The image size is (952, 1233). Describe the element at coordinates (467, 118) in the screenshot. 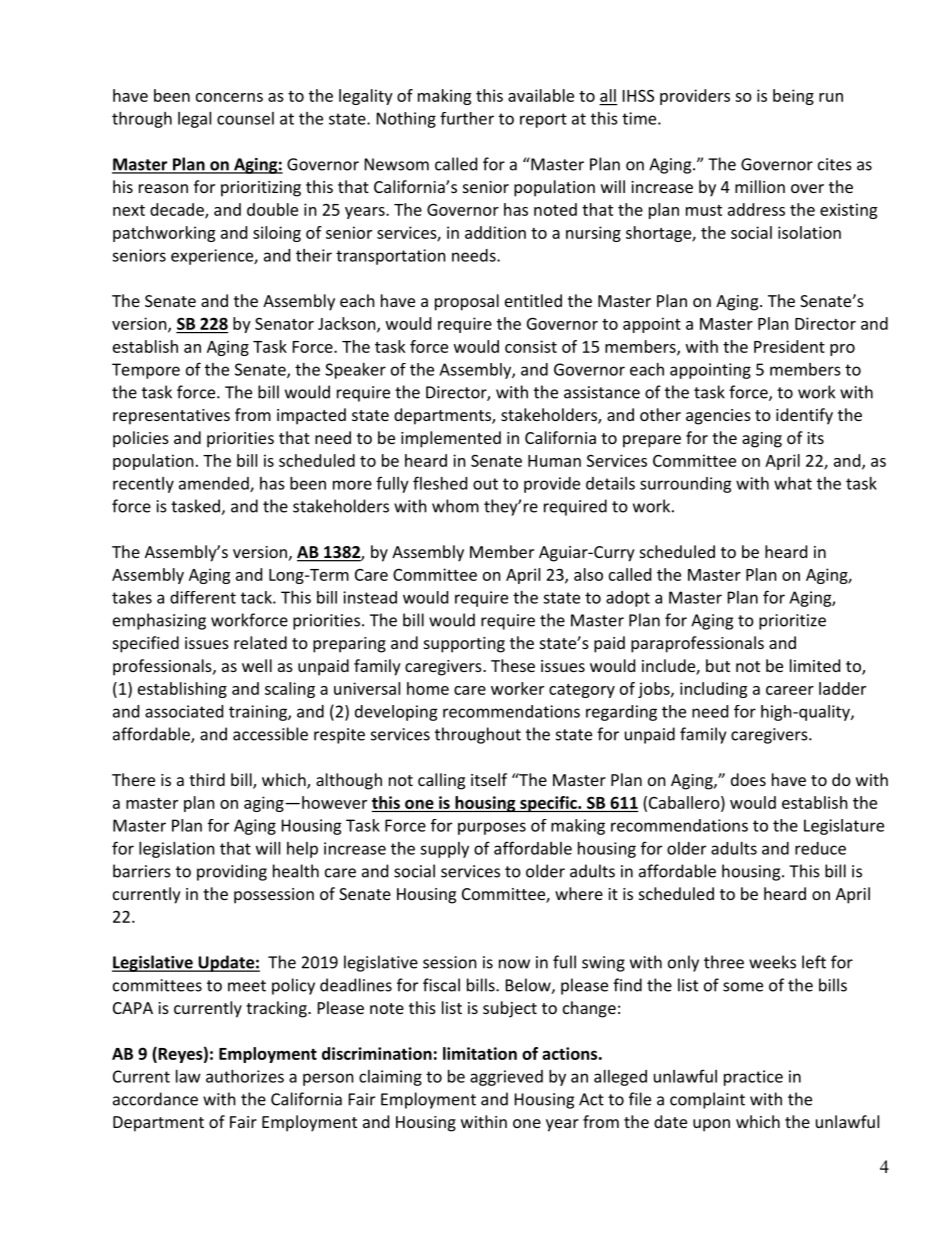

I see `further` at that location.
